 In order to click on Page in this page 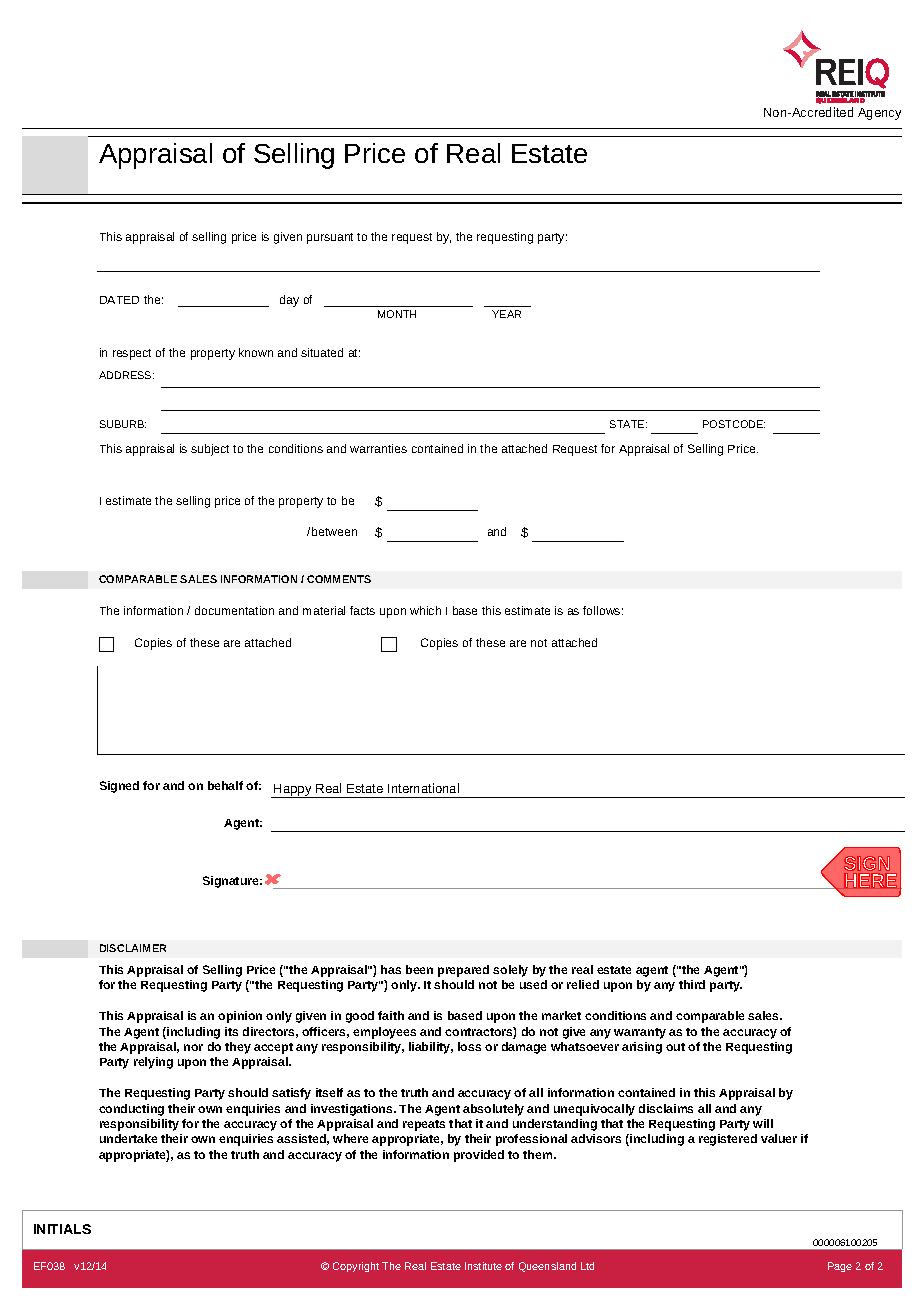, I will do `click(840, 1267)`.
